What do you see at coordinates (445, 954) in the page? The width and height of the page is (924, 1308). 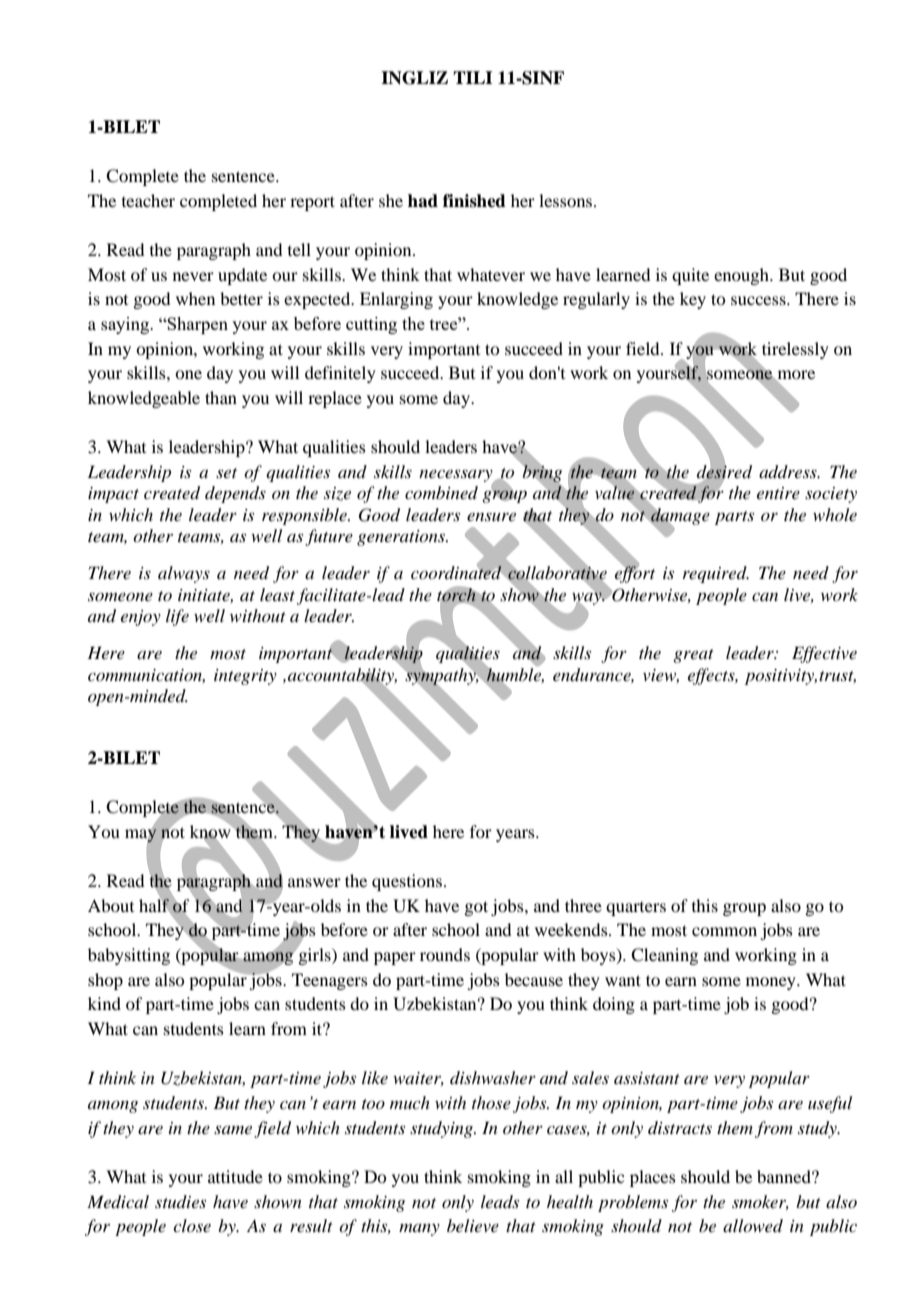 I see `rounds` at bounding box center [445, 954].
